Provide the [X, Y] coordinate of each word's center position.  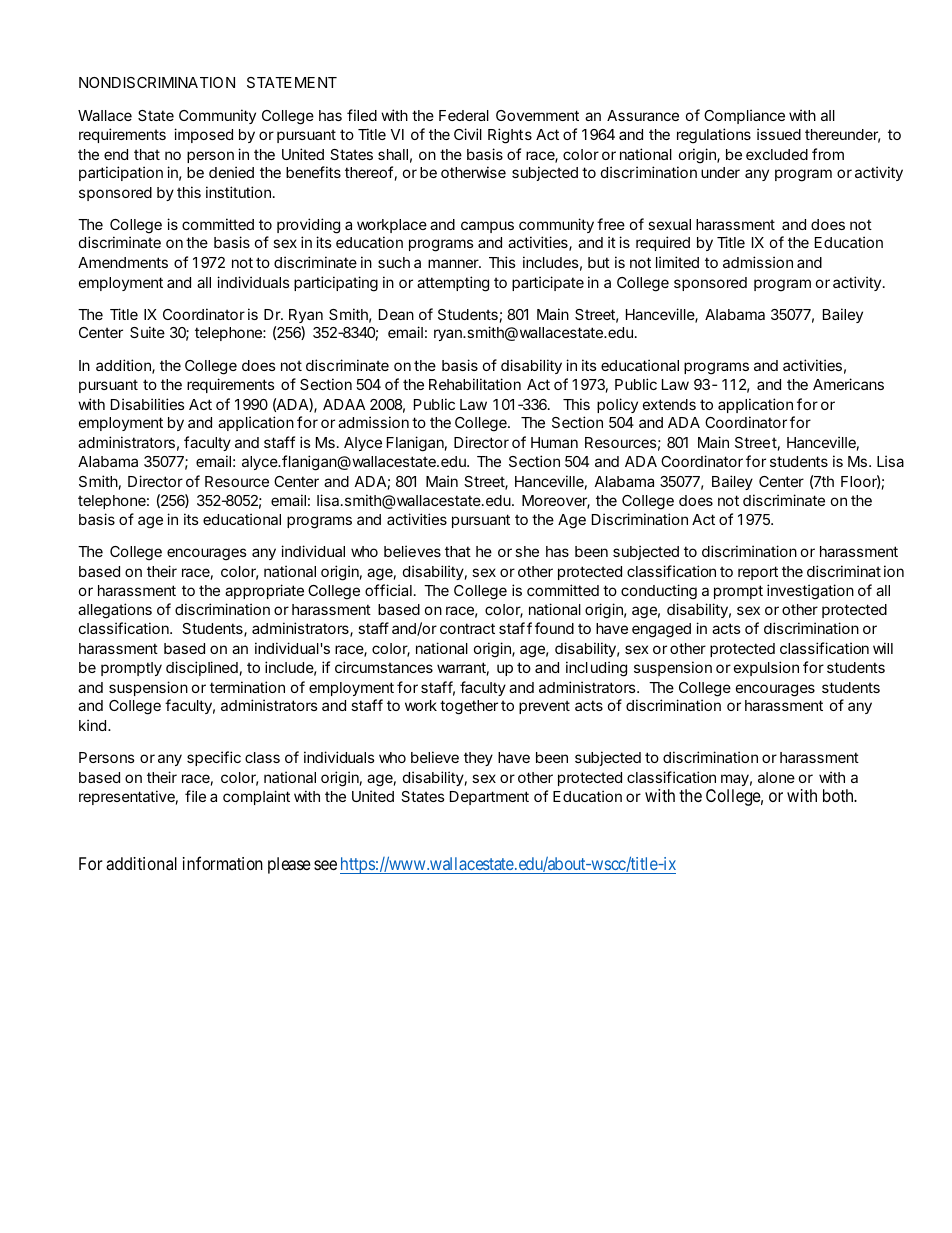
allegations [115, 611]
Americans [848, 384]
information [223, 863]
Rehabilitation [475, 384]
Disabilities [148, 404]
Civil [468, 134]
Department [489, 798]
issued [779, 134]
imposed [203, 135]
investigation [810, 592]
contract [467, 628]
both [839, 795]
